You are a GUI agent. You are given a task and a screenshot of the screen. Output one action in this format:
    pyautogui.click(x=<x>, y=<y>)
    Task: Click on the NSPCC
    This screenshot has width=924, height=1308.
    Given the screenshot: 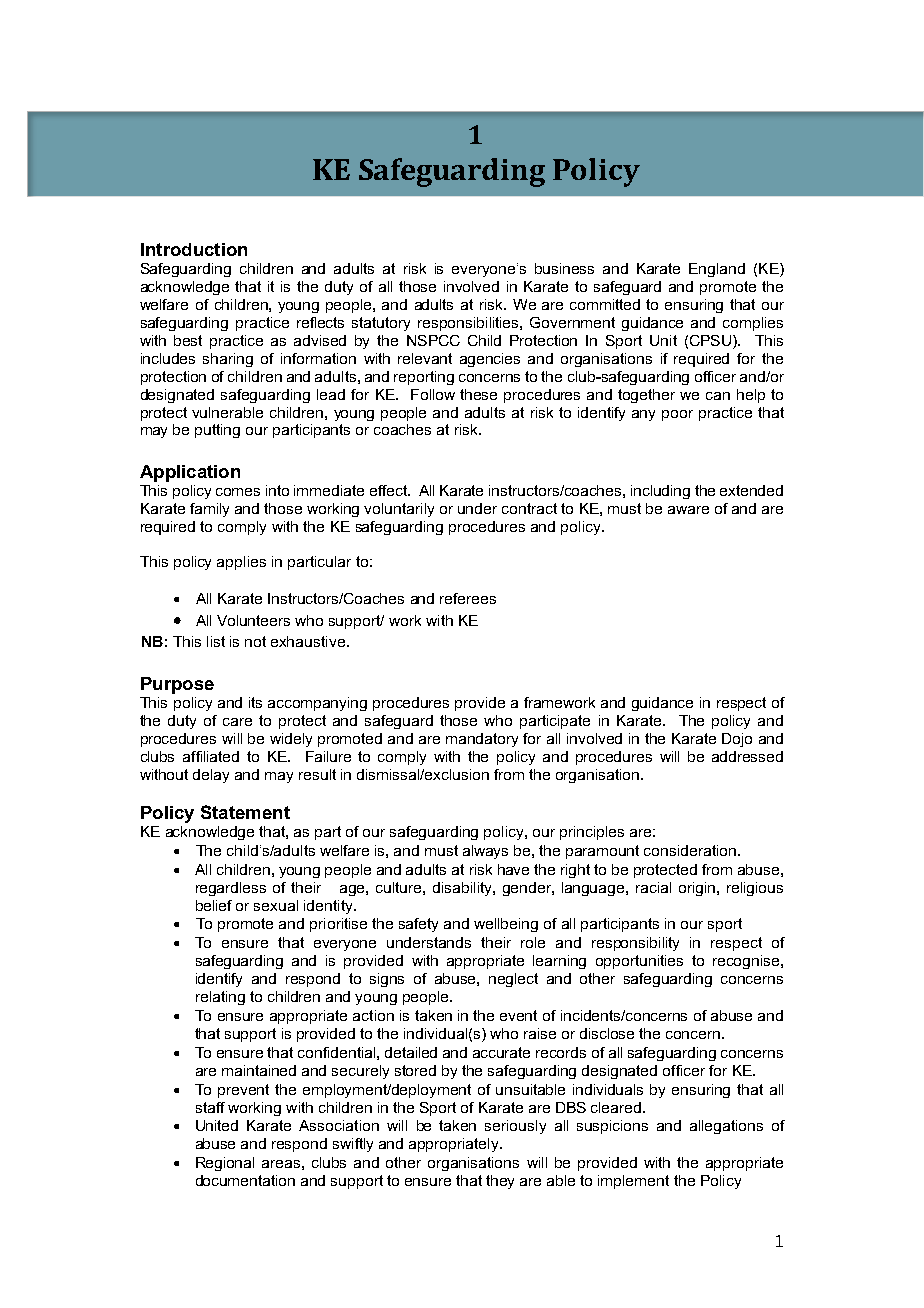 What is the action you would take?
    pyautogui.click(x=433, y=340)
